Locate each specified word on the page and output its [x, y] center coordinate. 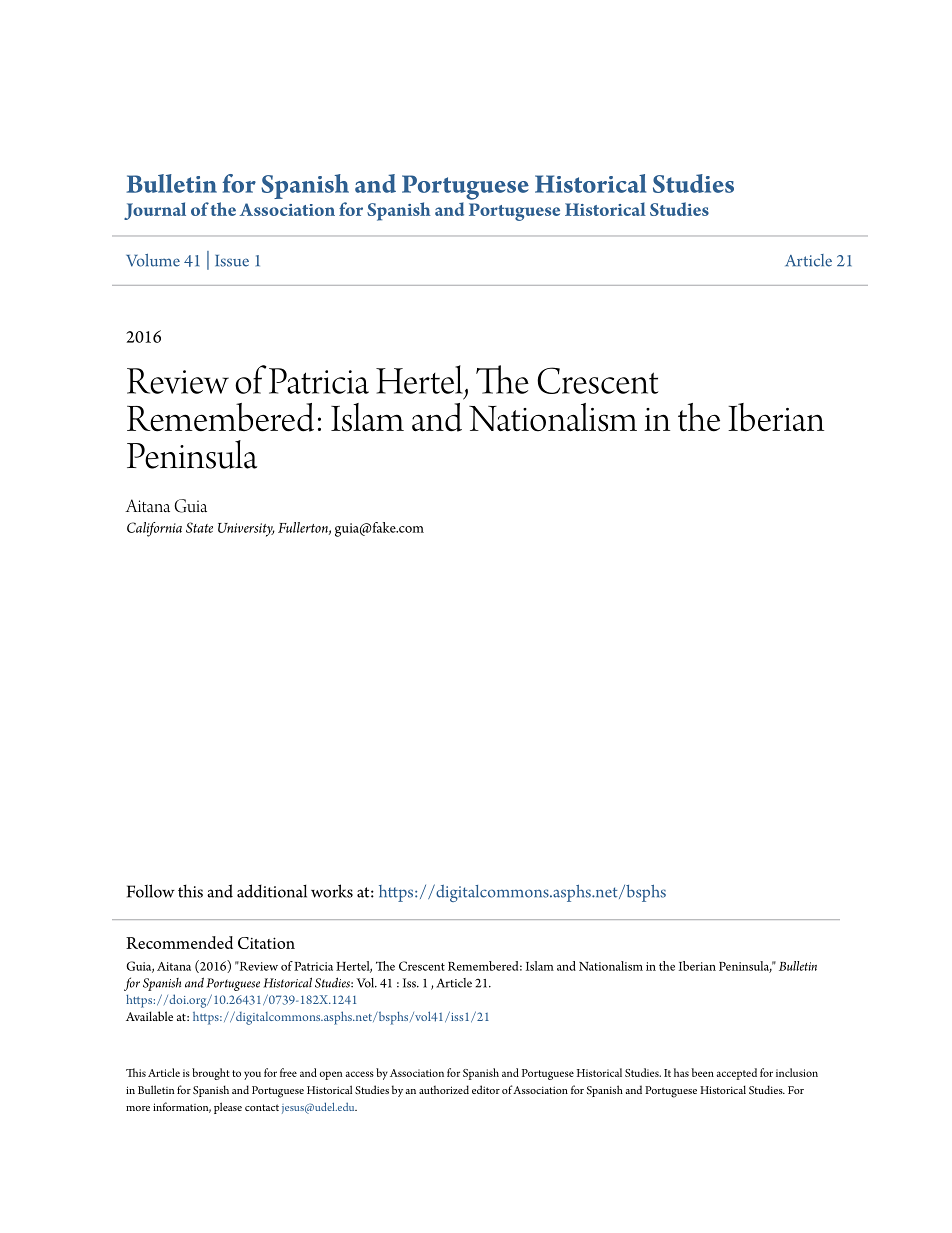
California [154, 529]
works [332, 891]
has [681, 1072]
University [246, 530]
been [702, 1072]
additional [272, 891]
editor [486, 1089]
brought [211, 1074]
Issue [232, 261]
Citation [266, 943]
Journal [155, 211]
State [199, 527]
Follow [151, 891]
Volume [153, 260]
